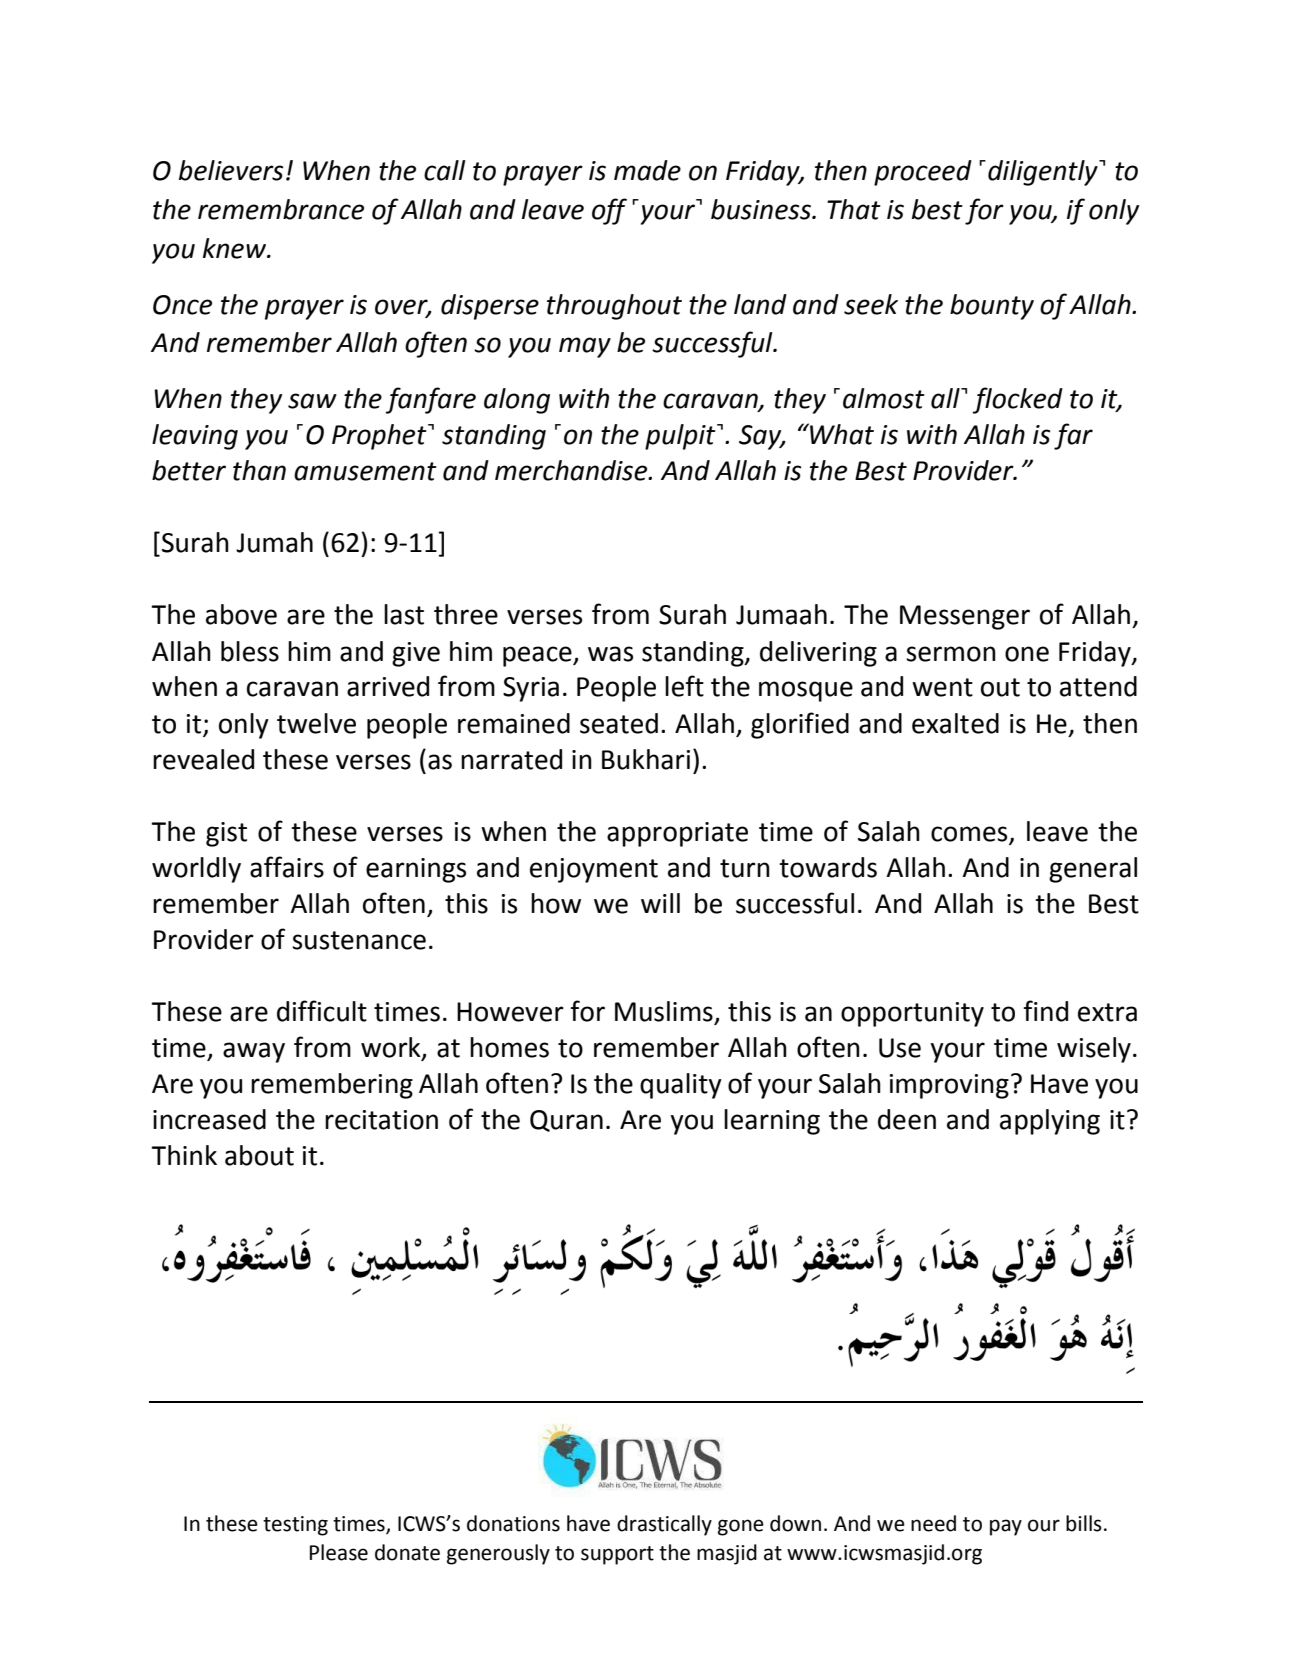 This screenshot has width=1291, height=1670. I want to click on testing, so click(295, 1526).
